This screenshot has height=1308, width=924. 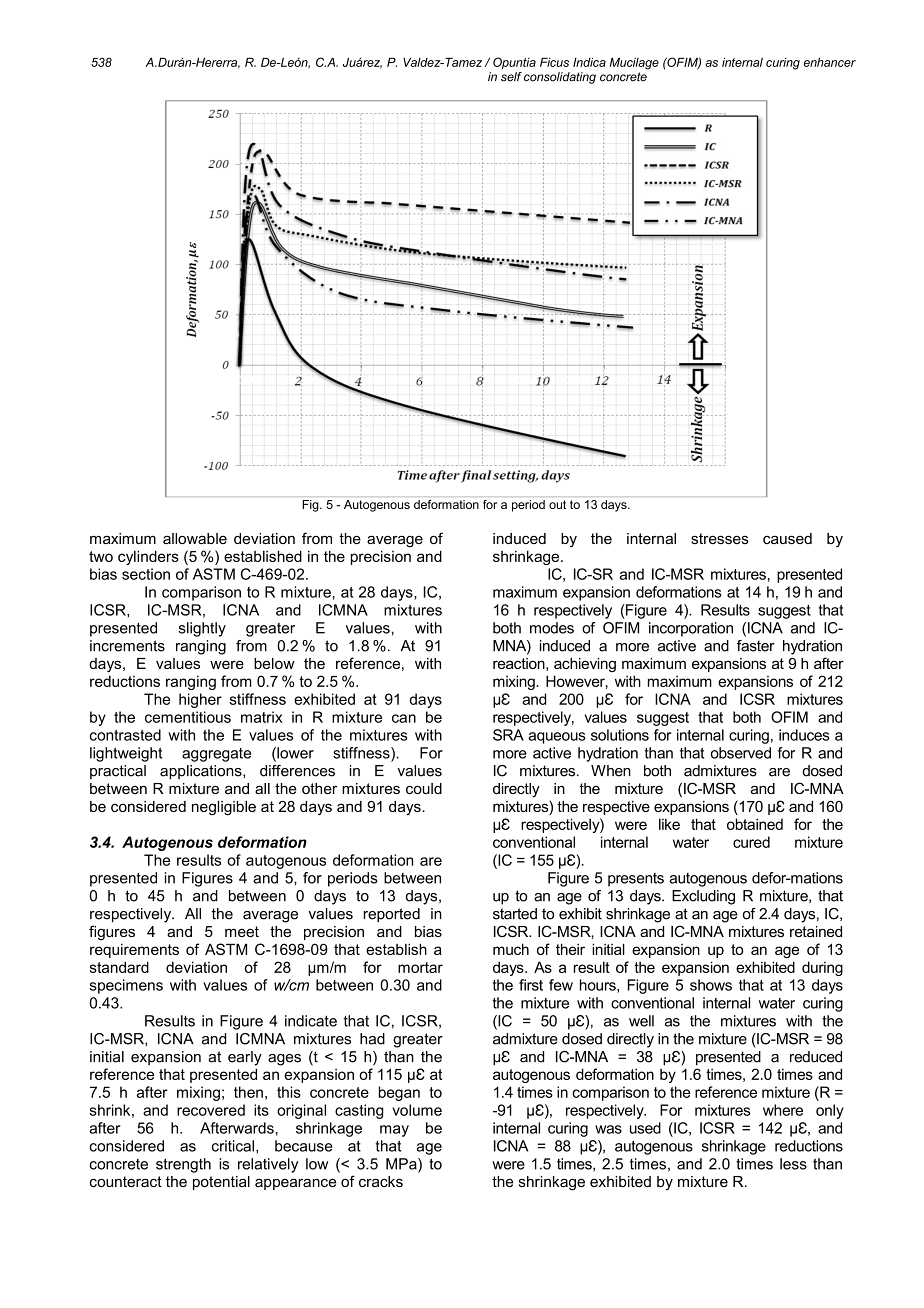 I want to click on allowable, so click(x=195, y=538).
